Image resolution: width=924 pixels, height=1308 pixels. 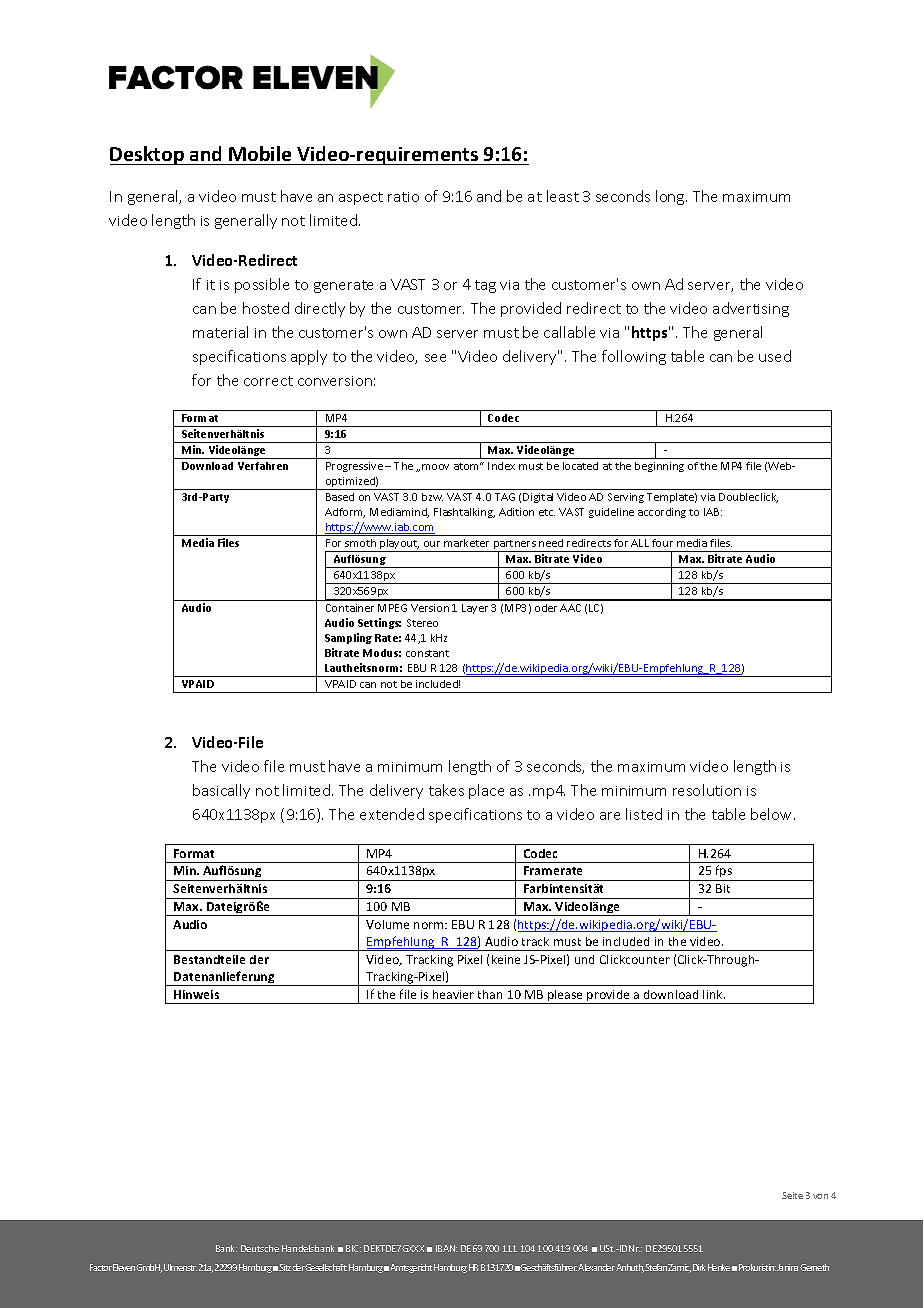 I want to click on moov, so click(x=435, y=467).
